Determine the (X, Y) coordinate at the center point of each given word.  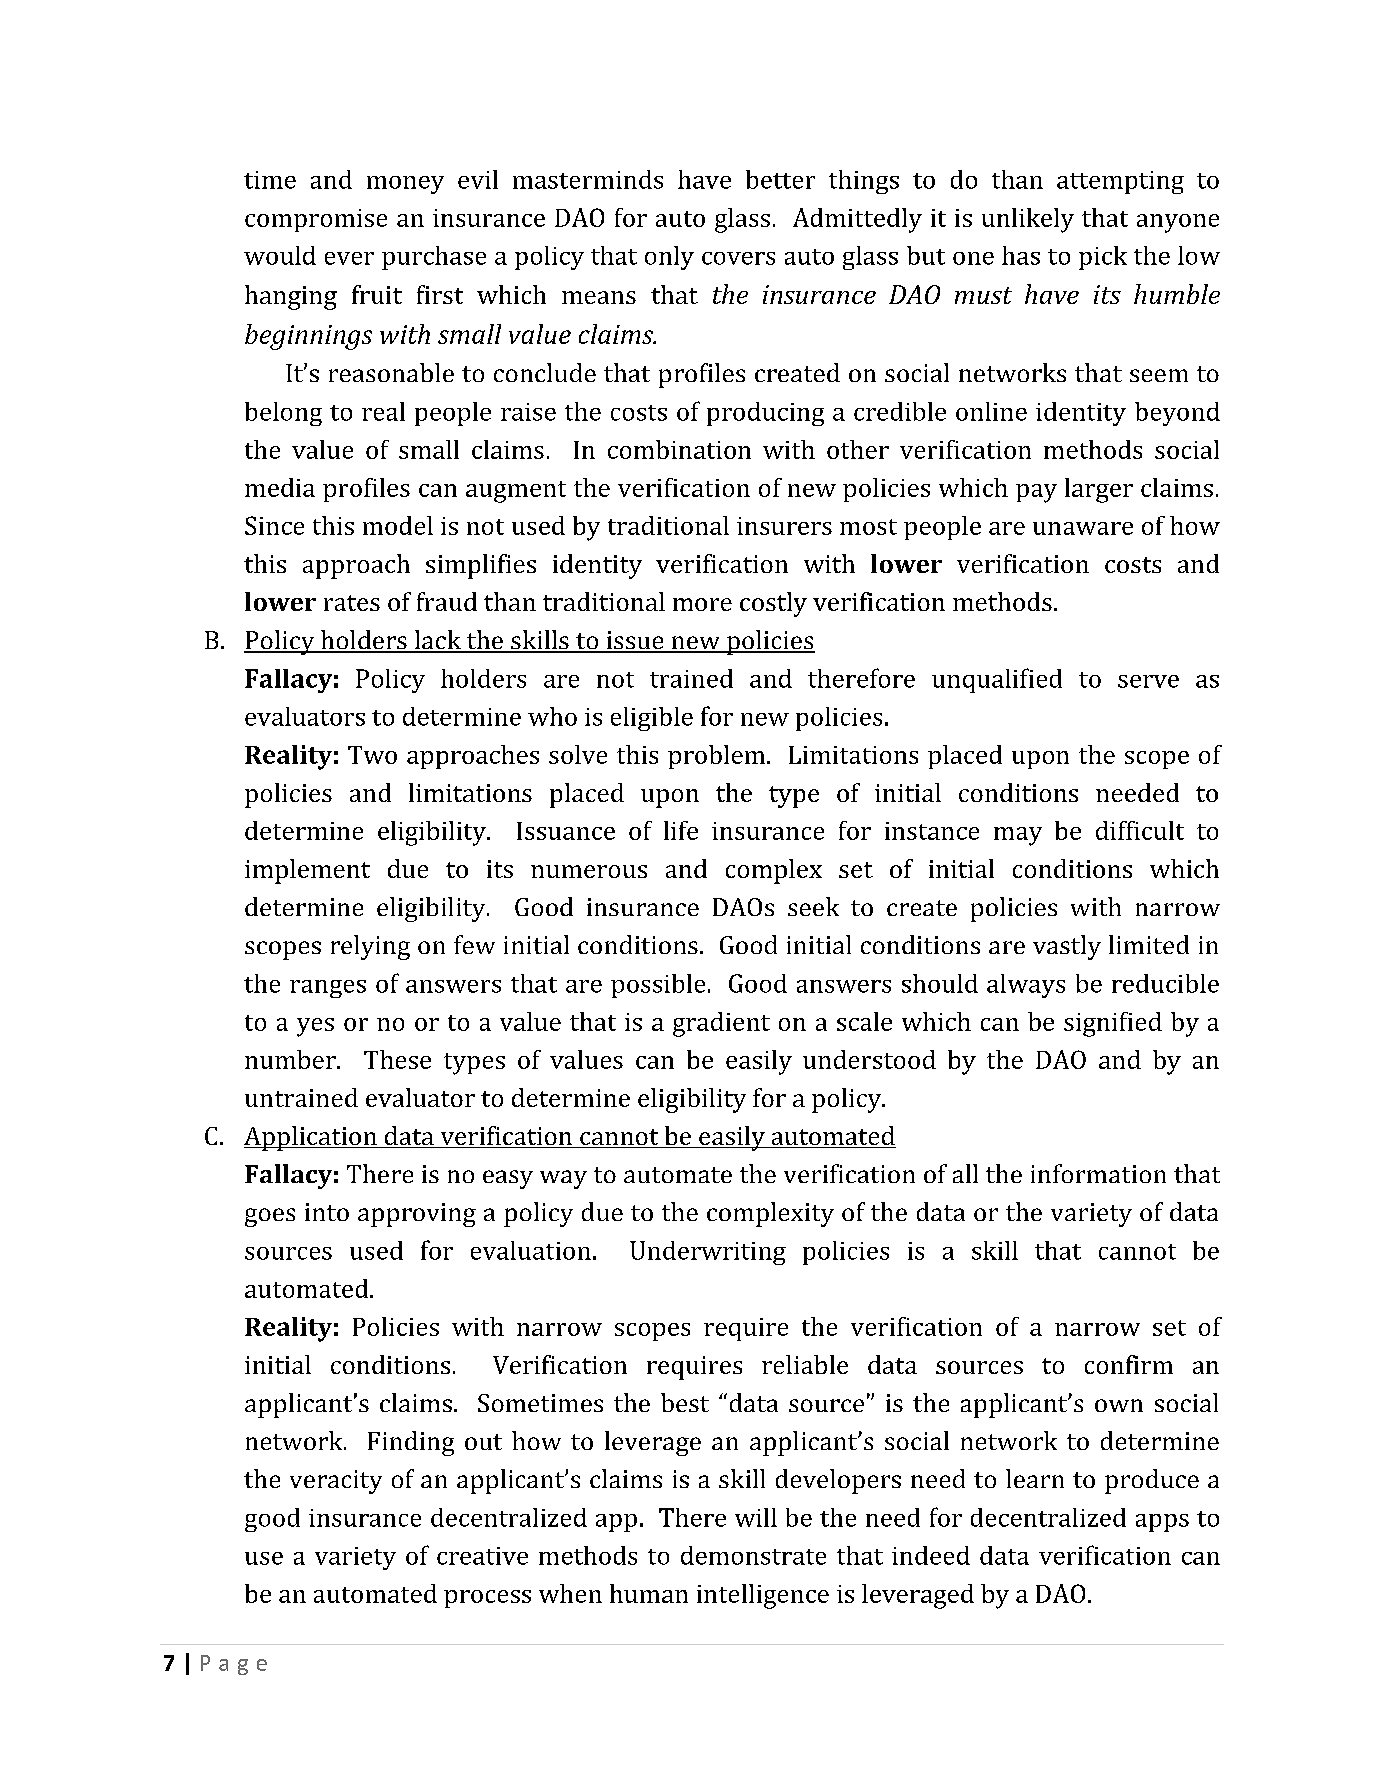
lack (437, 641)
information (1098, 1173)
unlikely (1028, 220)
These (397, 1059)
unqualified (997, 680)
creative (482, 1556)
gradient (721, 1024)
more (702, 604)
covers (738, 258)
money (405, 185)
